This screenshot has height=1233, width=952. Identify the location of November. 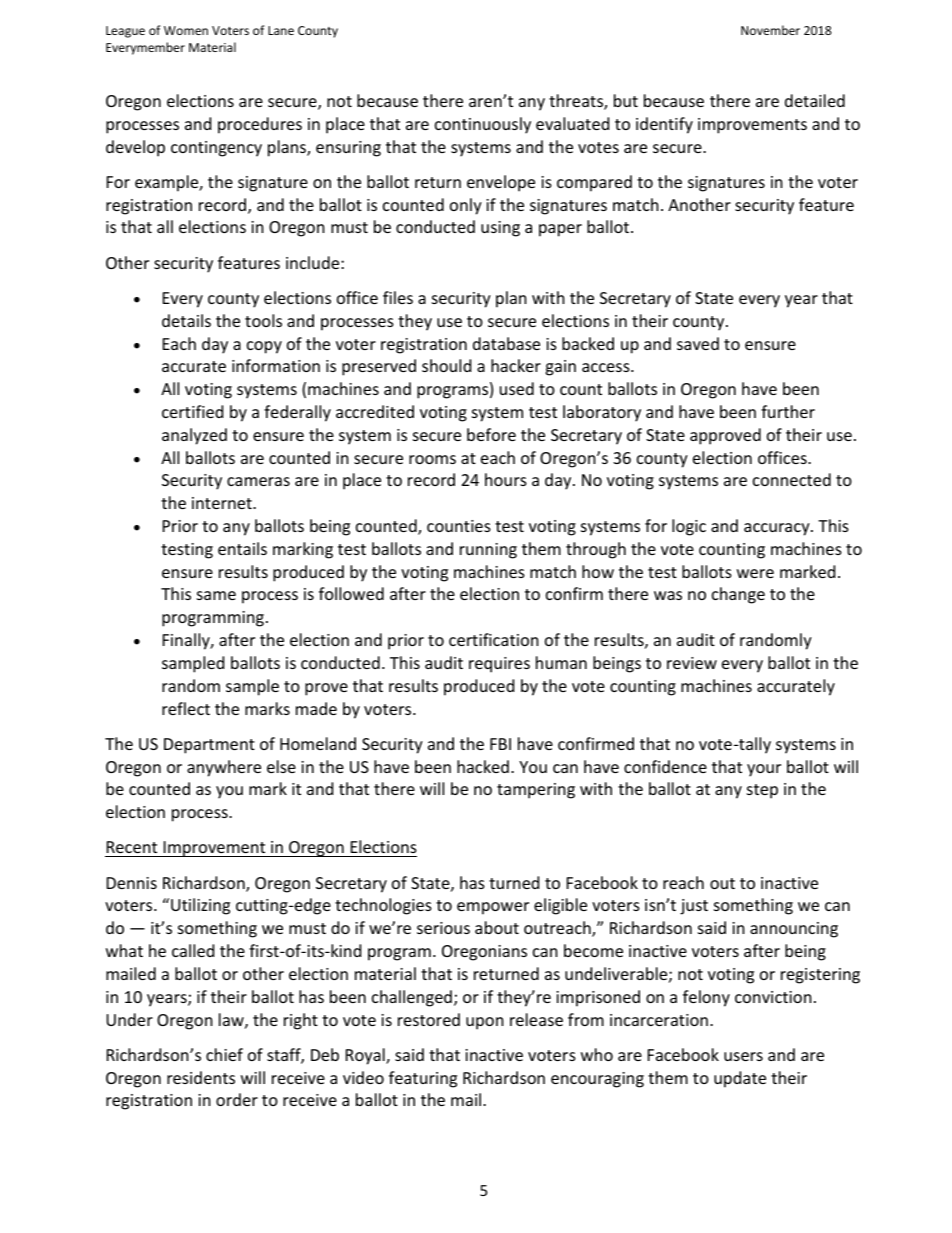
(770, 30).
